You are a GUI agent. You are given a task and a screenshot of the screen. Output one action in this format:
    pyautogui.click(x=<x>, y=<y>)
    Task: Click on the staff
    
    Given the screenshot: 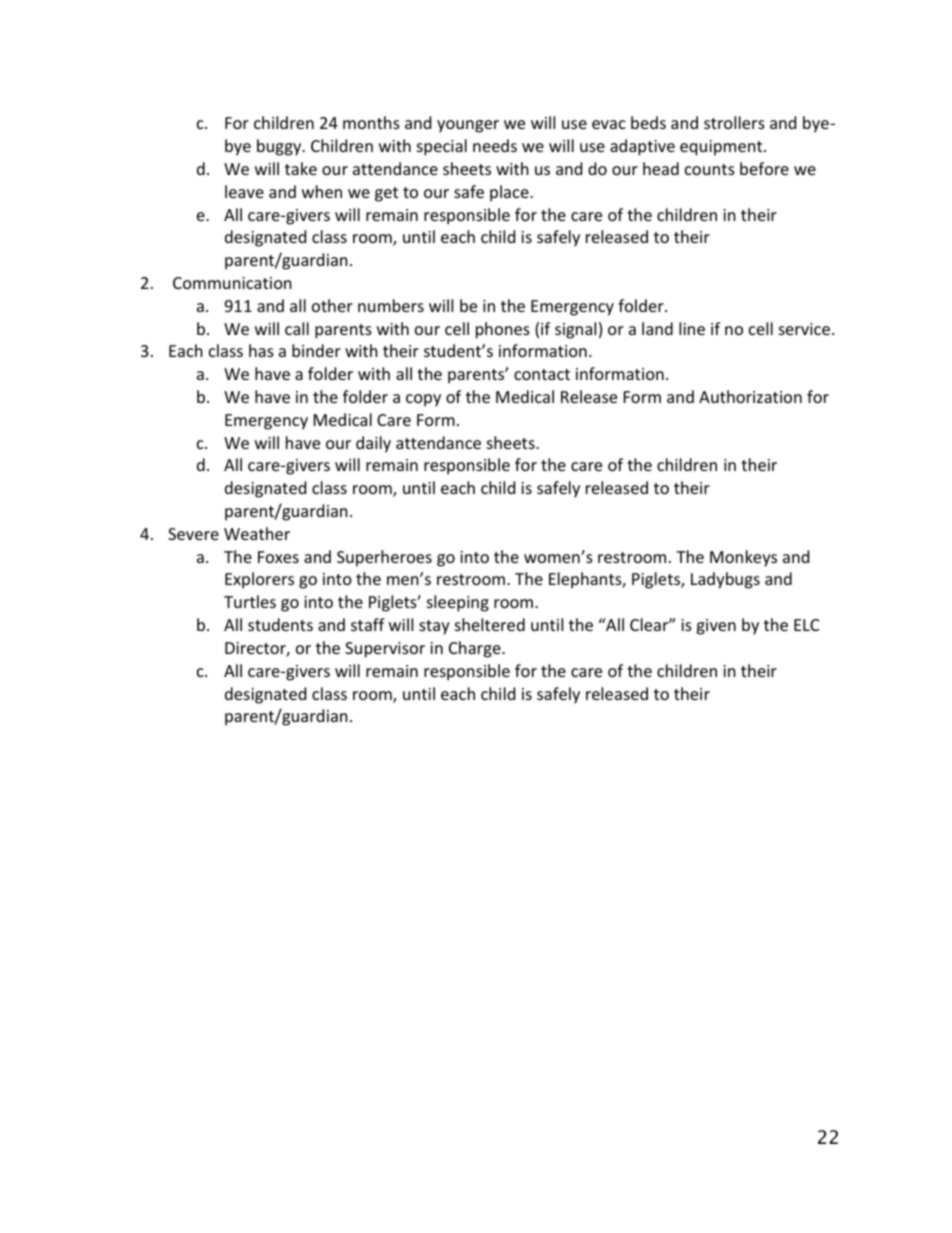 What is the action you would take?
    pyautogui.click(x=368, y=624)
